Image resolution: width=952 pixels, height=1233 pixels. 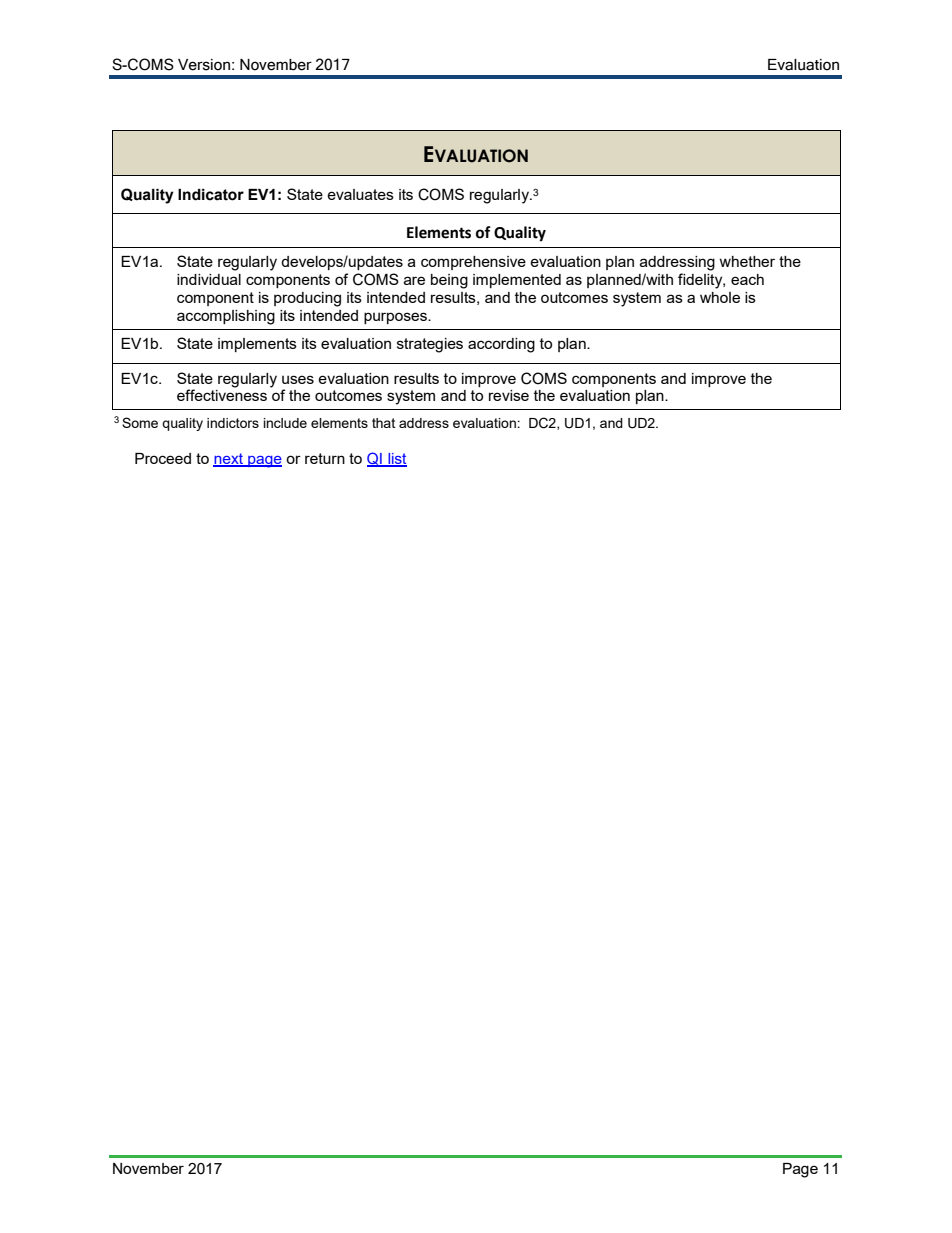 I want to click on whole, so click(x=720, y=297).
